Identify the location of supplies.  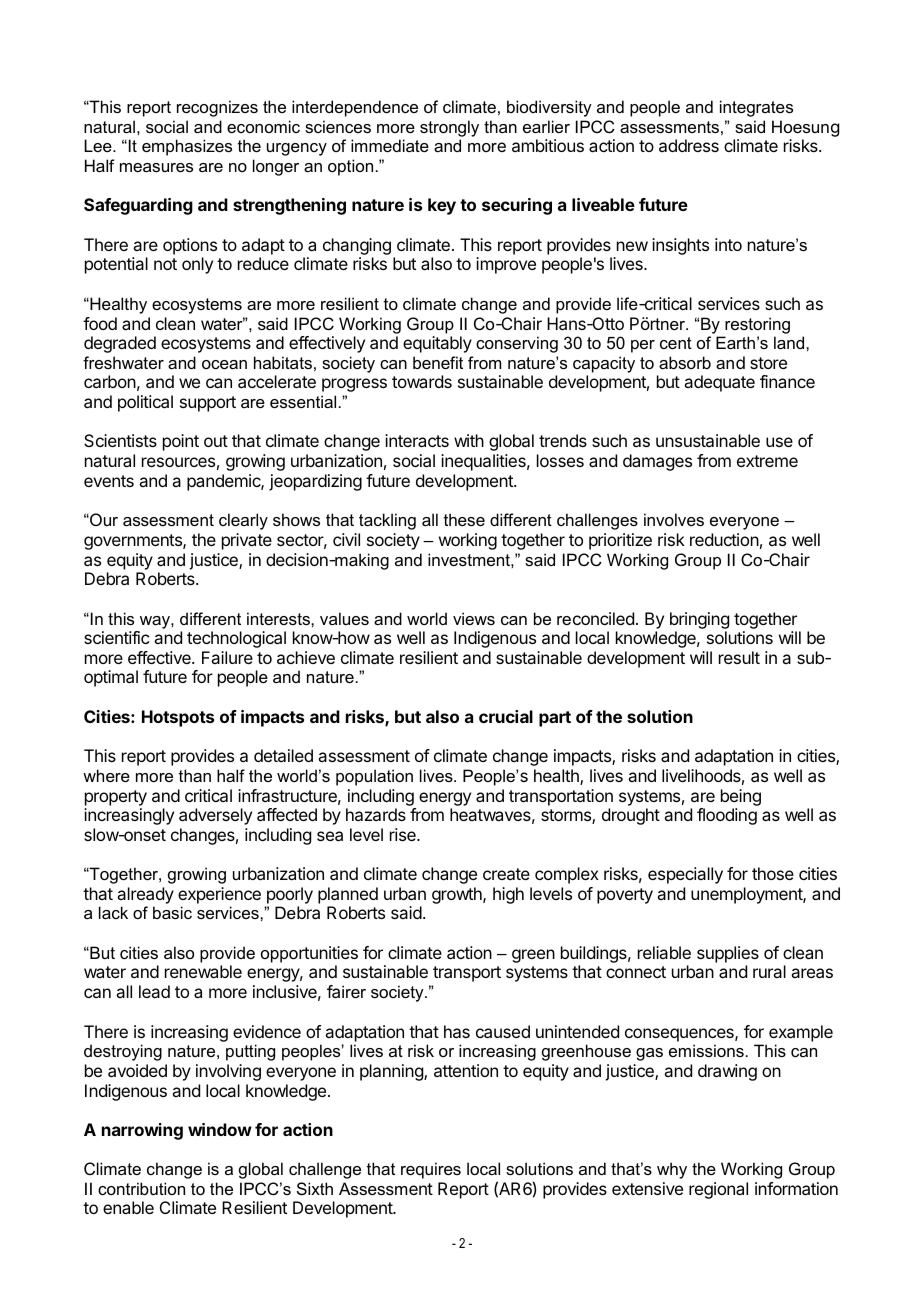
(728, 954).
